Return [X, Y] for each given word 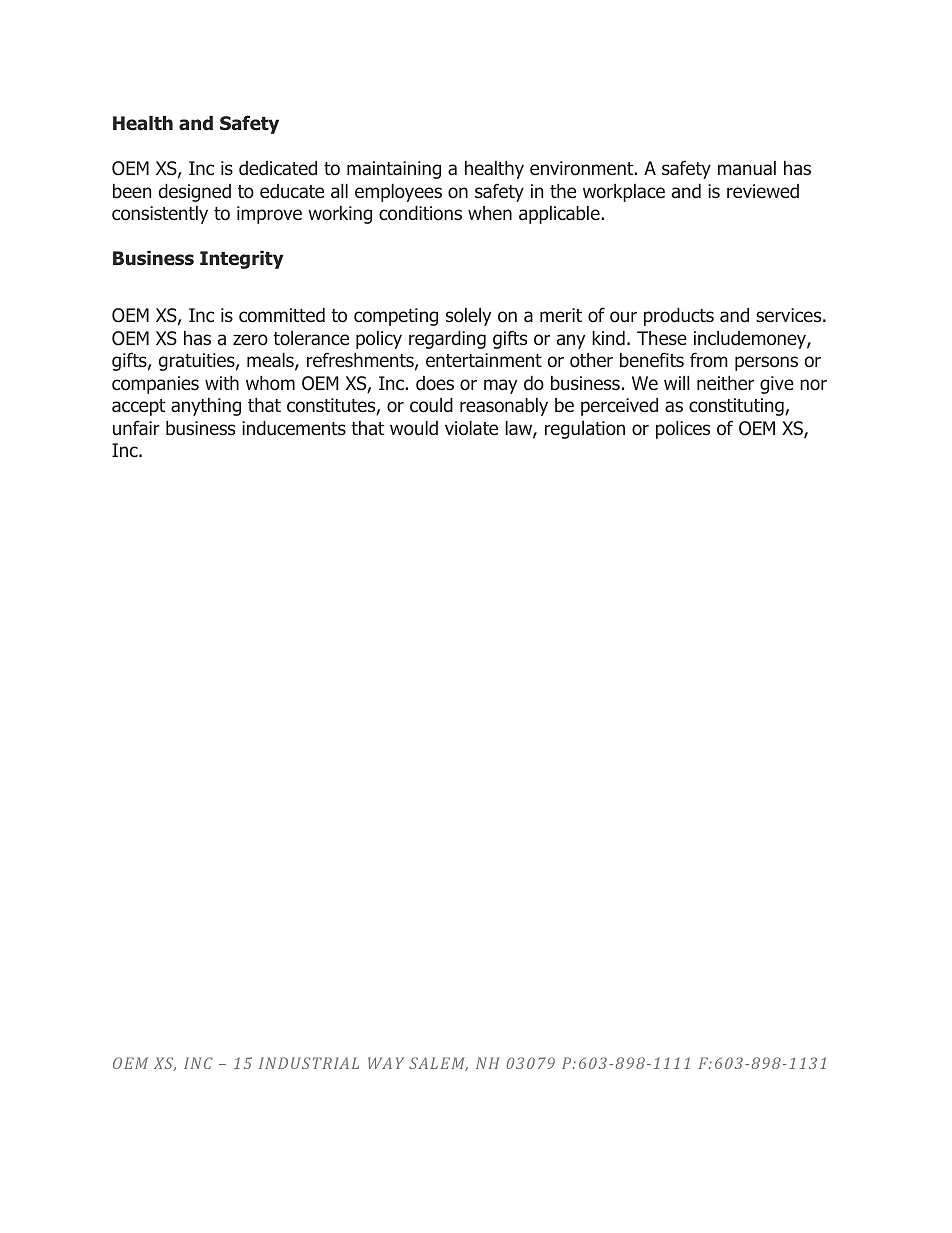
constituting [737, 407]
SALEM [438, 1064]
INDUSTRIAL [309, 1063]
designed [195, 193]
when [490, 213]
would [414, 428]
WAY [386, 1063]
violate [471, 428]
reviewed [763, 191]
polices [683, 430]
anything [206, 407]
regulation [585, 430]
